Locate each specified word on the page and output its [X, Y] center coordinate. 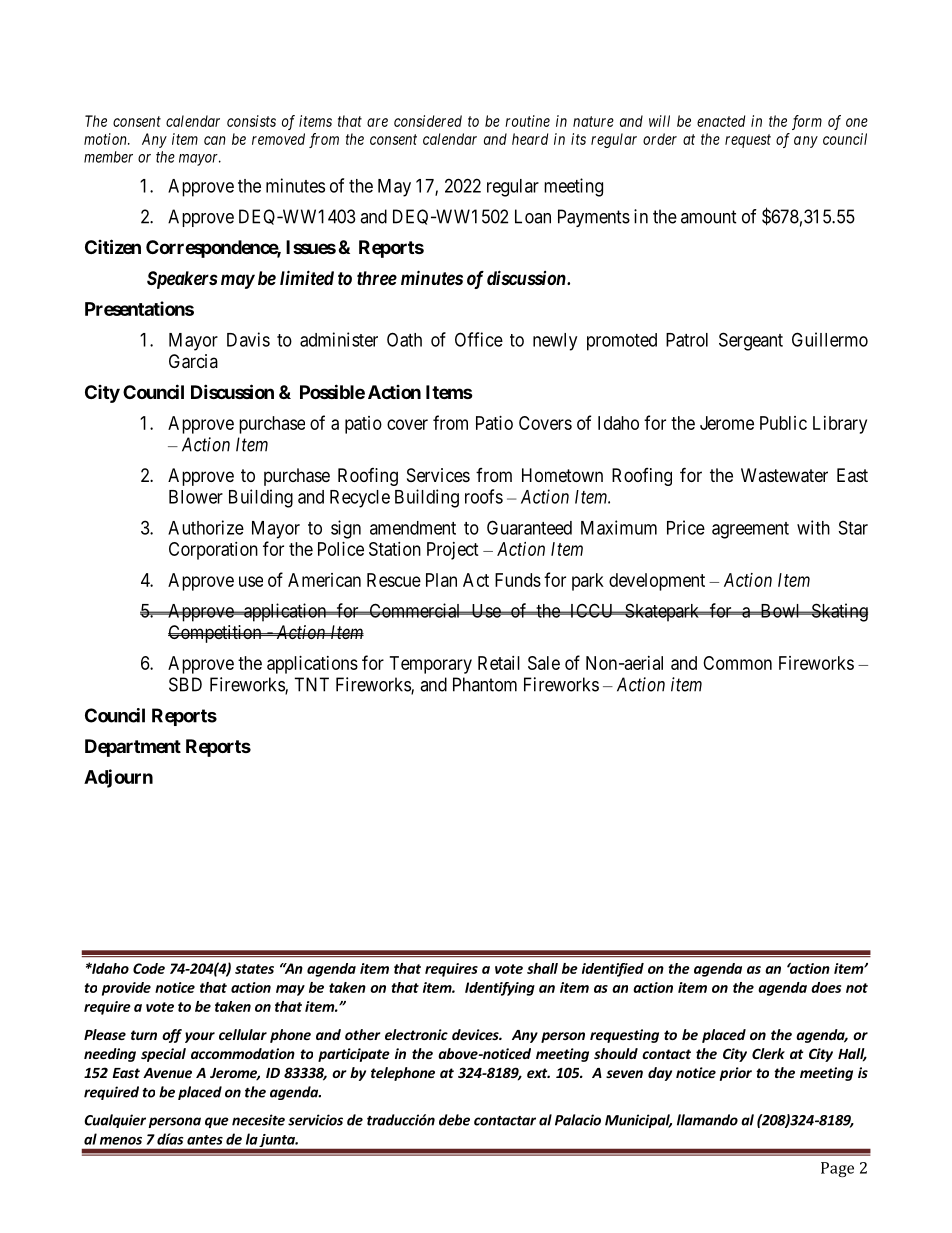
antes [205, 1140]
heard [530, 139]
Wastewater [784, 475]
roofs [484, 496]
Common [737, 663]
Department [133, 748]
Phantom [485, 684]
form [807, 122]
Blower [196, 497]
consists [251, 121]
